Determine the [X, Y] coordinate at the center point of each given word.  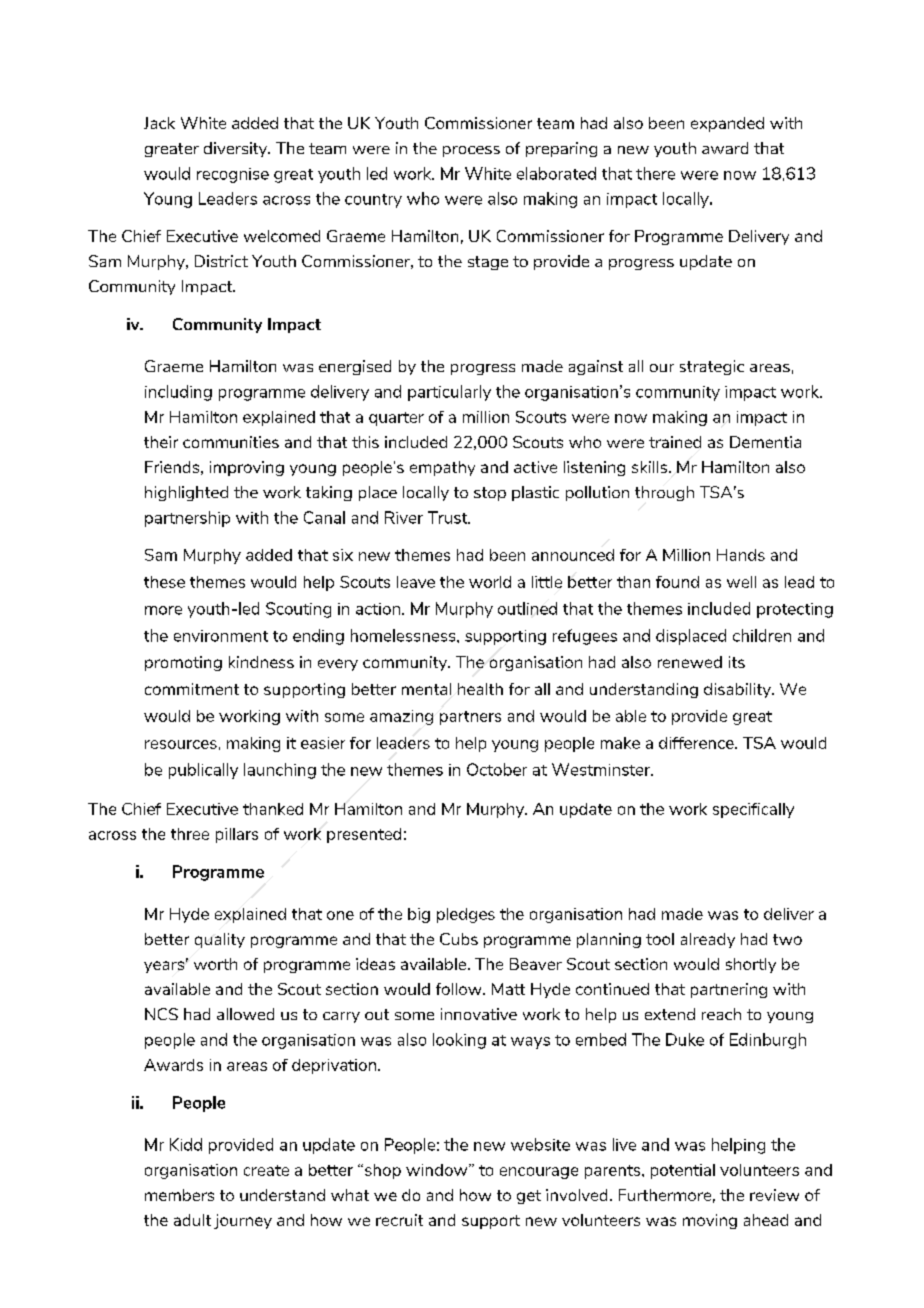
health [480, 689]
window [438, 1170]
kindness [261, 662]
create [266, 1170]
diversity [237, 149]
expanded [727, 124]
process [471, 151]
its [737, 662]
